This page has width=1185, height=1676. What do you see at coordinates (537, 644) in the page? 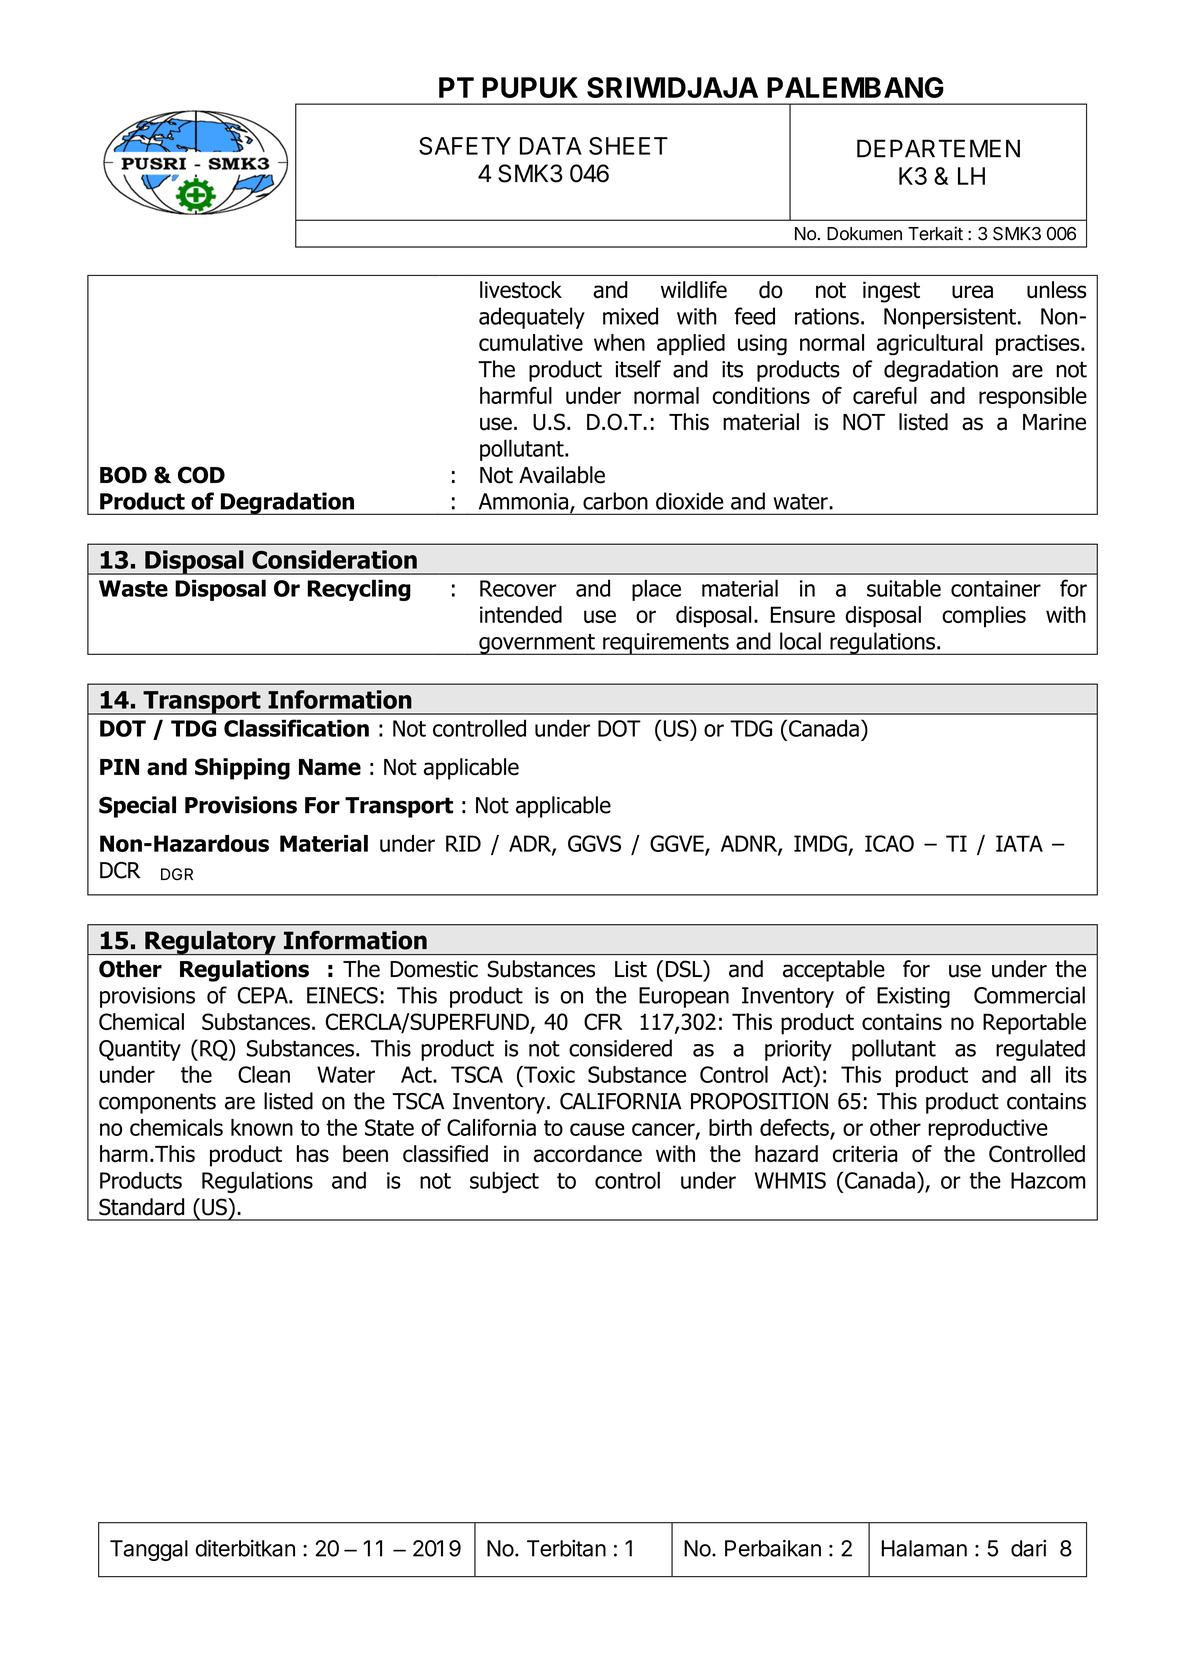
I see `government` at bounding box center [537, 644].
